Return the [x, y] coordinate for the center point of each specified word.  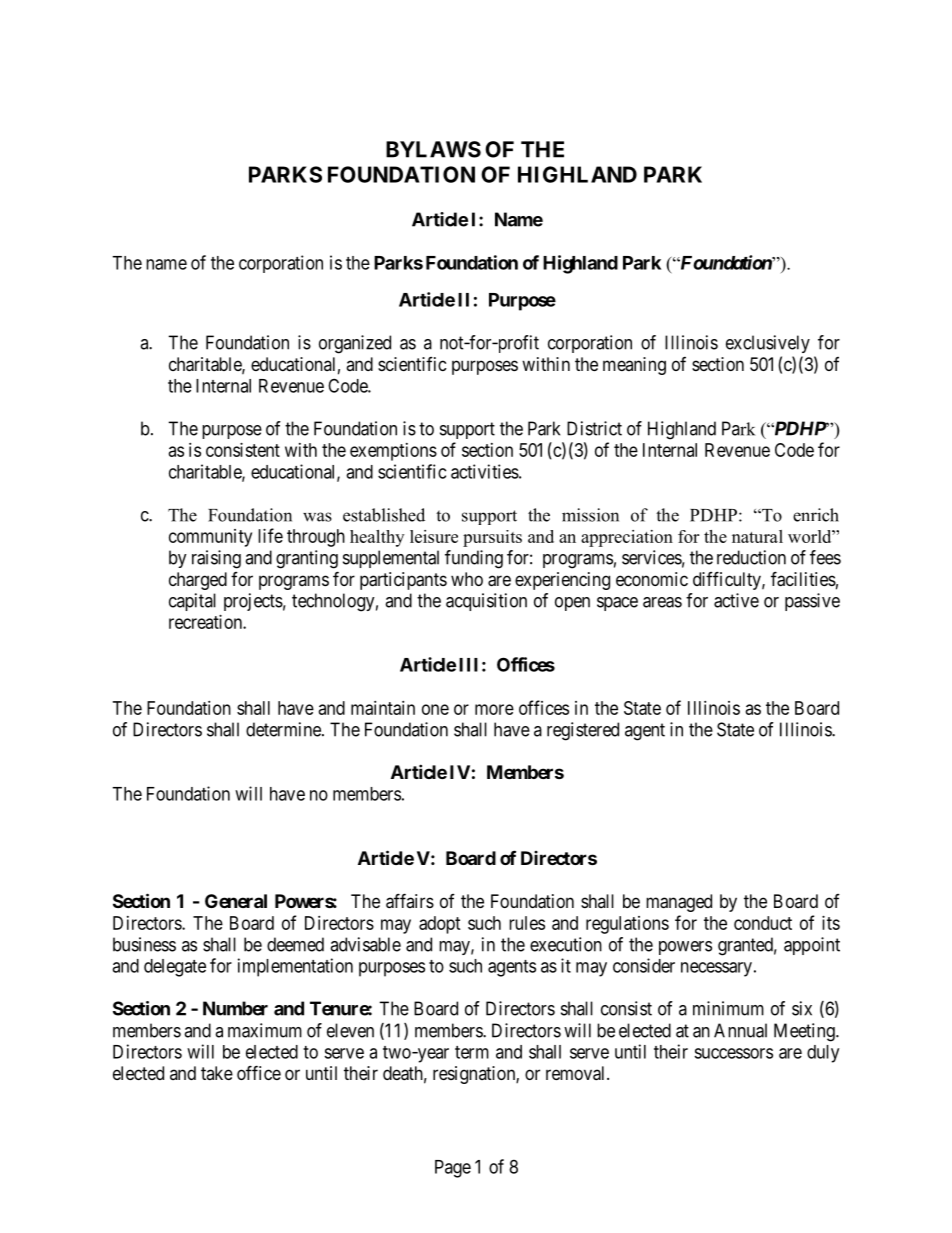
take [217, 1073]
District [594, 428]
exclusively [768, 344]
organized [355, 344]
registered [583, 731]
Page [453, 1169]
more [494, 709]
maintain [383, 708]
